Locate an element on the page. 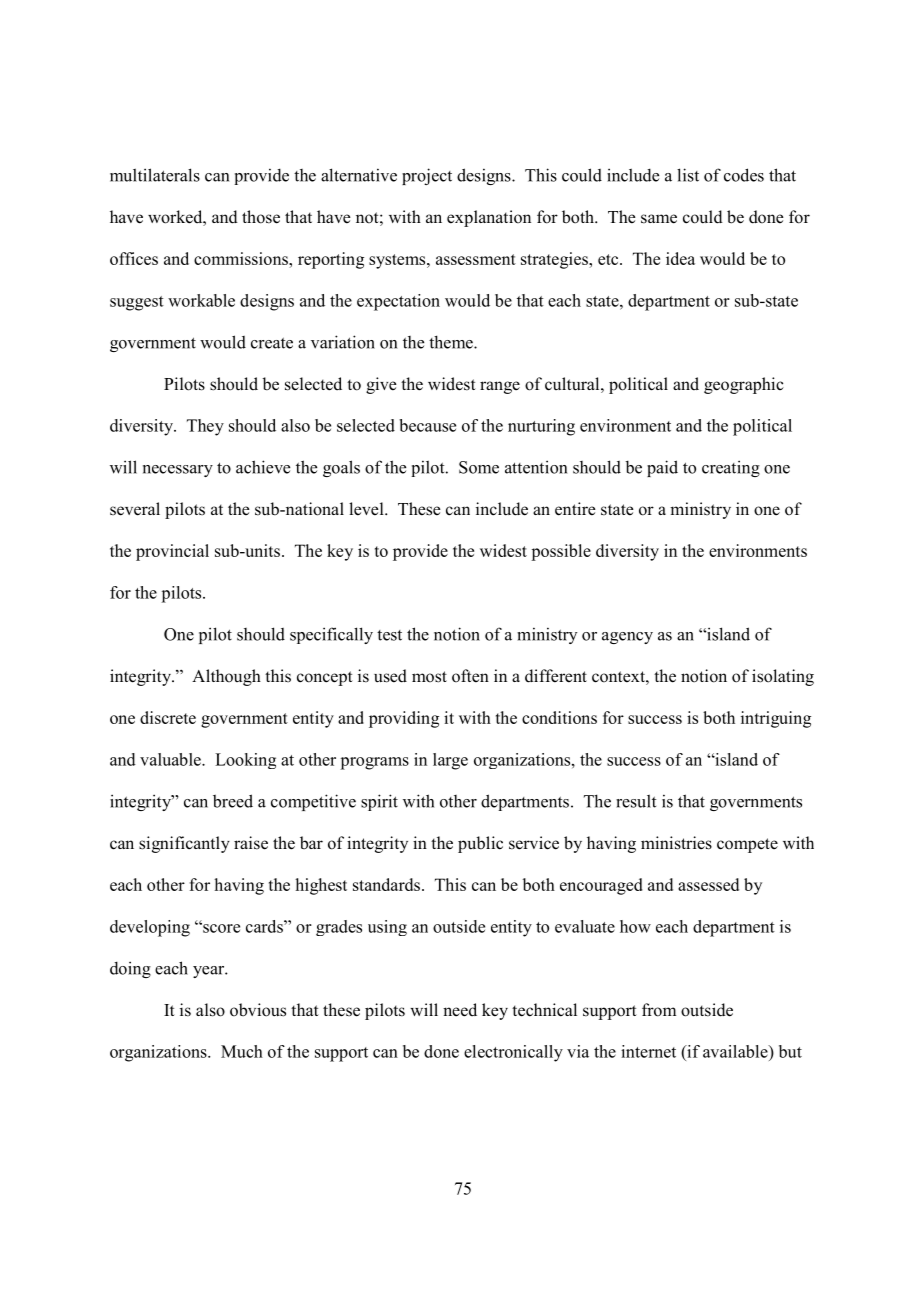 This document has width=924, height=1308. those is located at coordinates (261, 217).
